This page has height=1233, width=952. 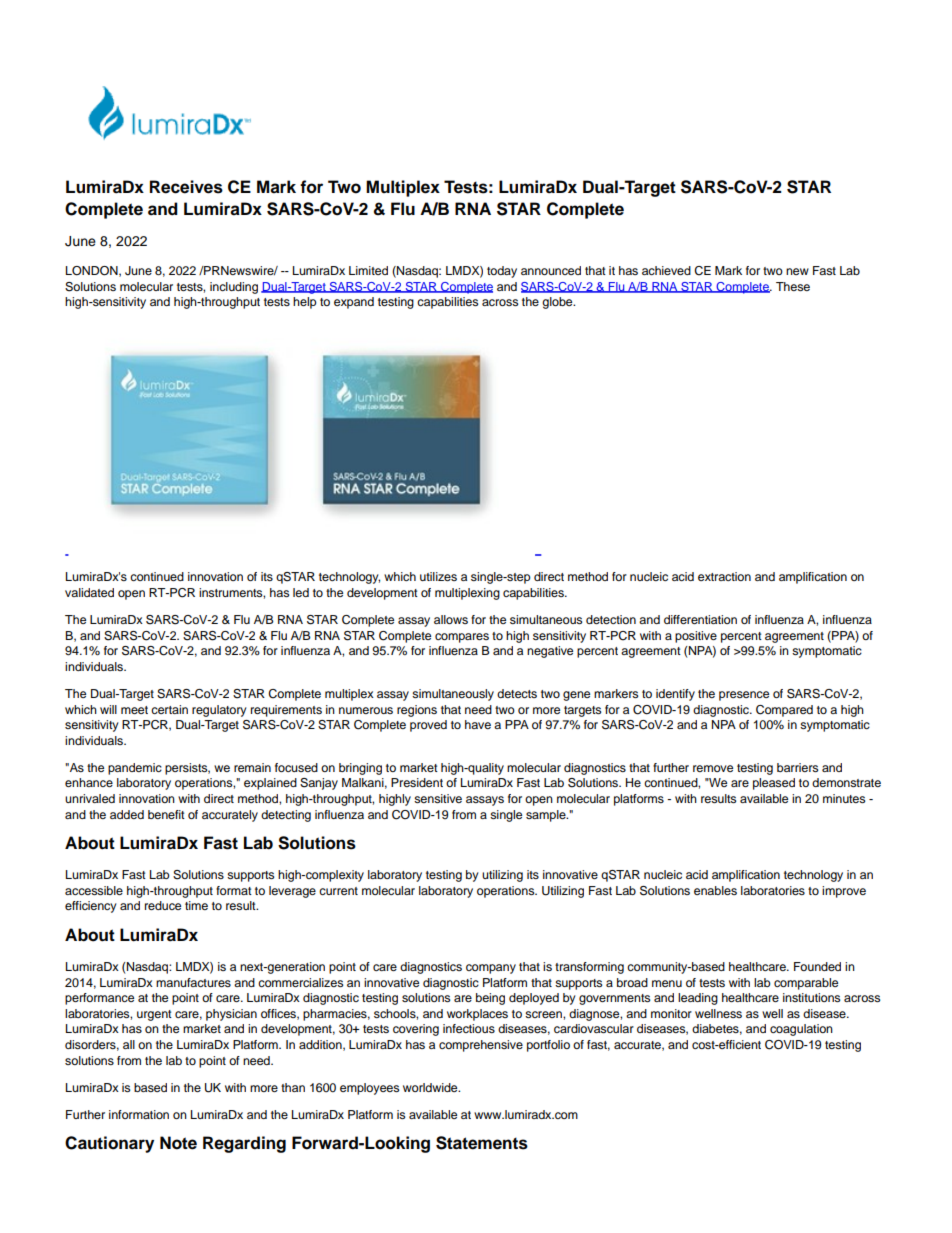 What do you see at coordinates (89, 592) in the page?
I see `validated` at bounding box center [89, 592].
